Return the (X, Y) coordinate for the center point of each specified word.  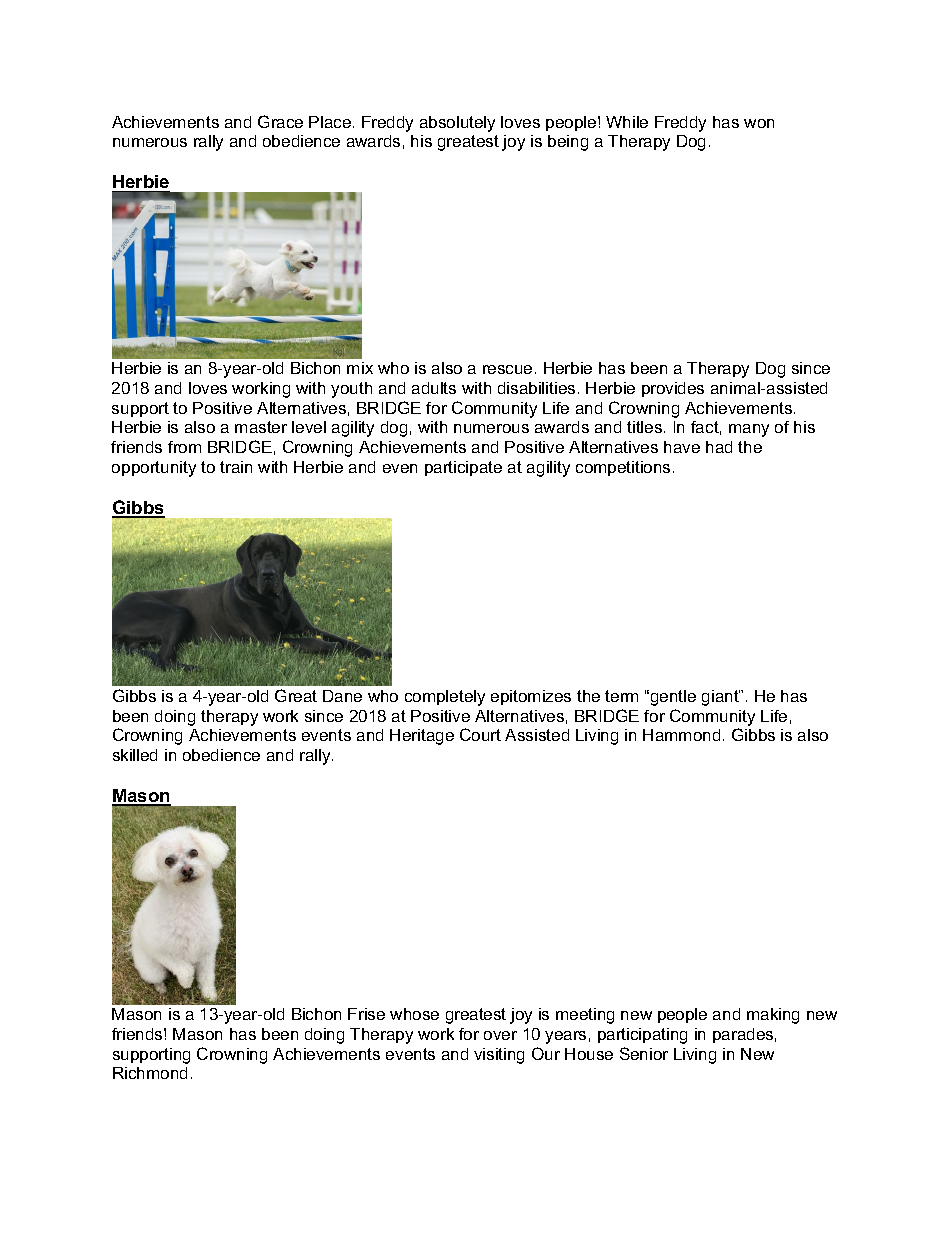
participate (463, 468)
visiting (499, 1056)
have (682, 447)
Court (480, 734)
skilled (135, 755)
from (184, 447)
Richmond (150, 1073)
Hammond (681, 735)
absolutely (457, 124)
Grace (280, 121)
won (759, 123)
